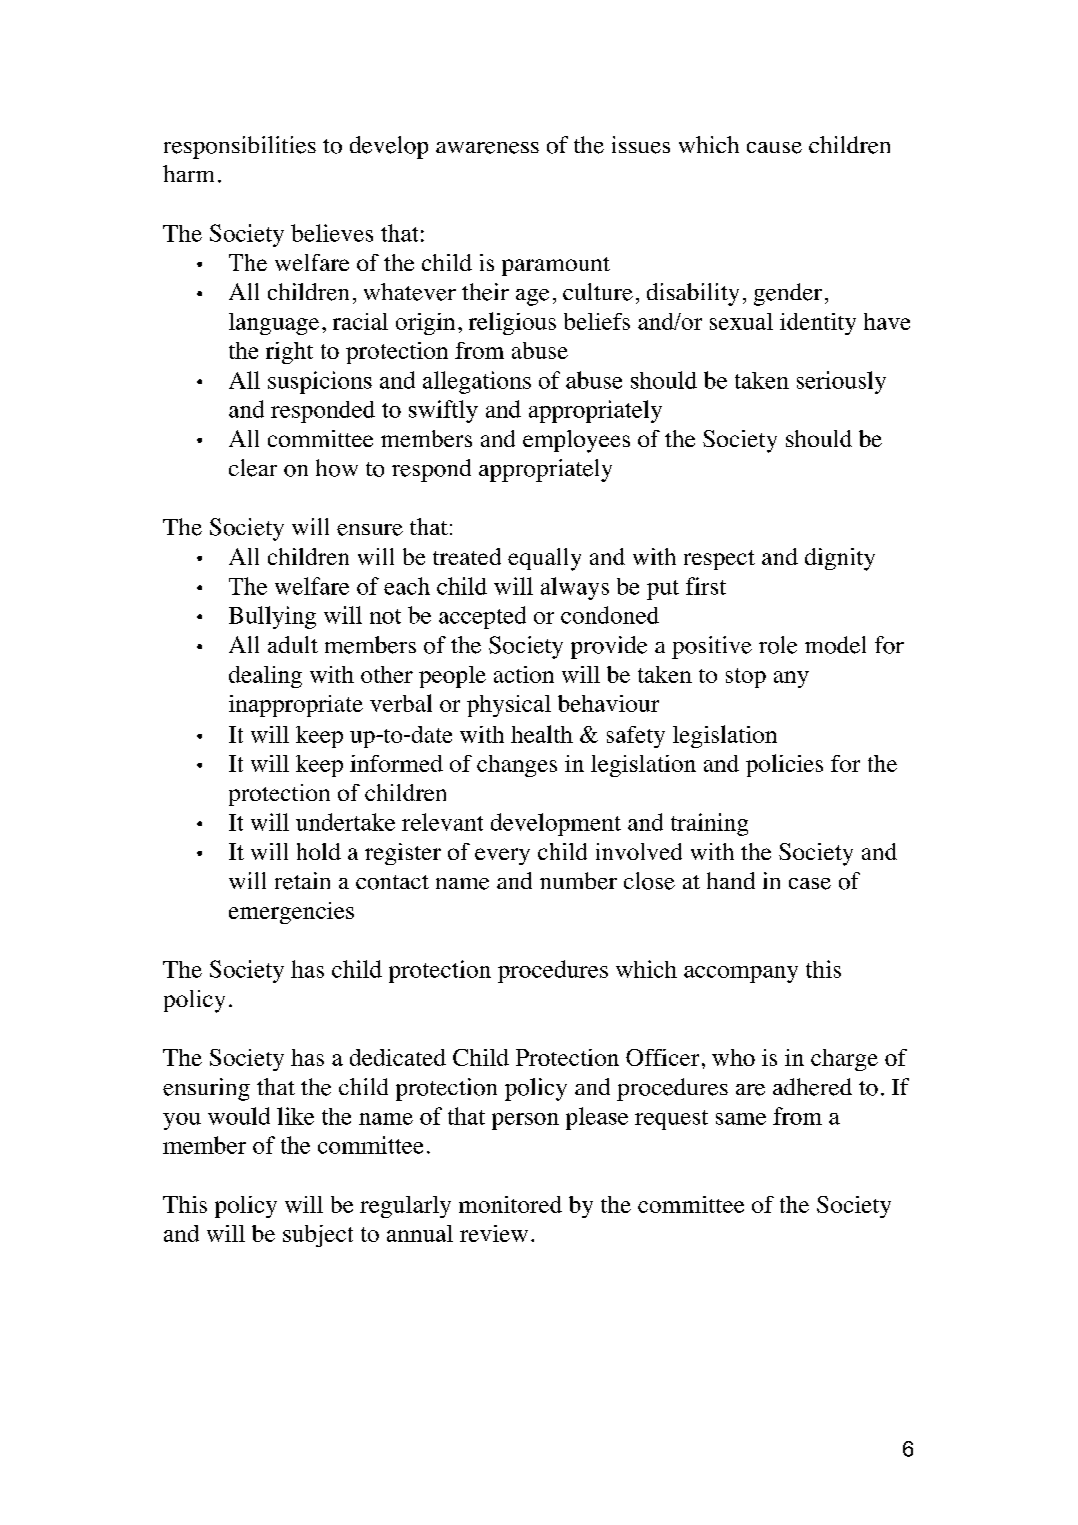 The height and width of the screenshot is (1525, 1078). I want to click on monitored, so click(510, 1204).
